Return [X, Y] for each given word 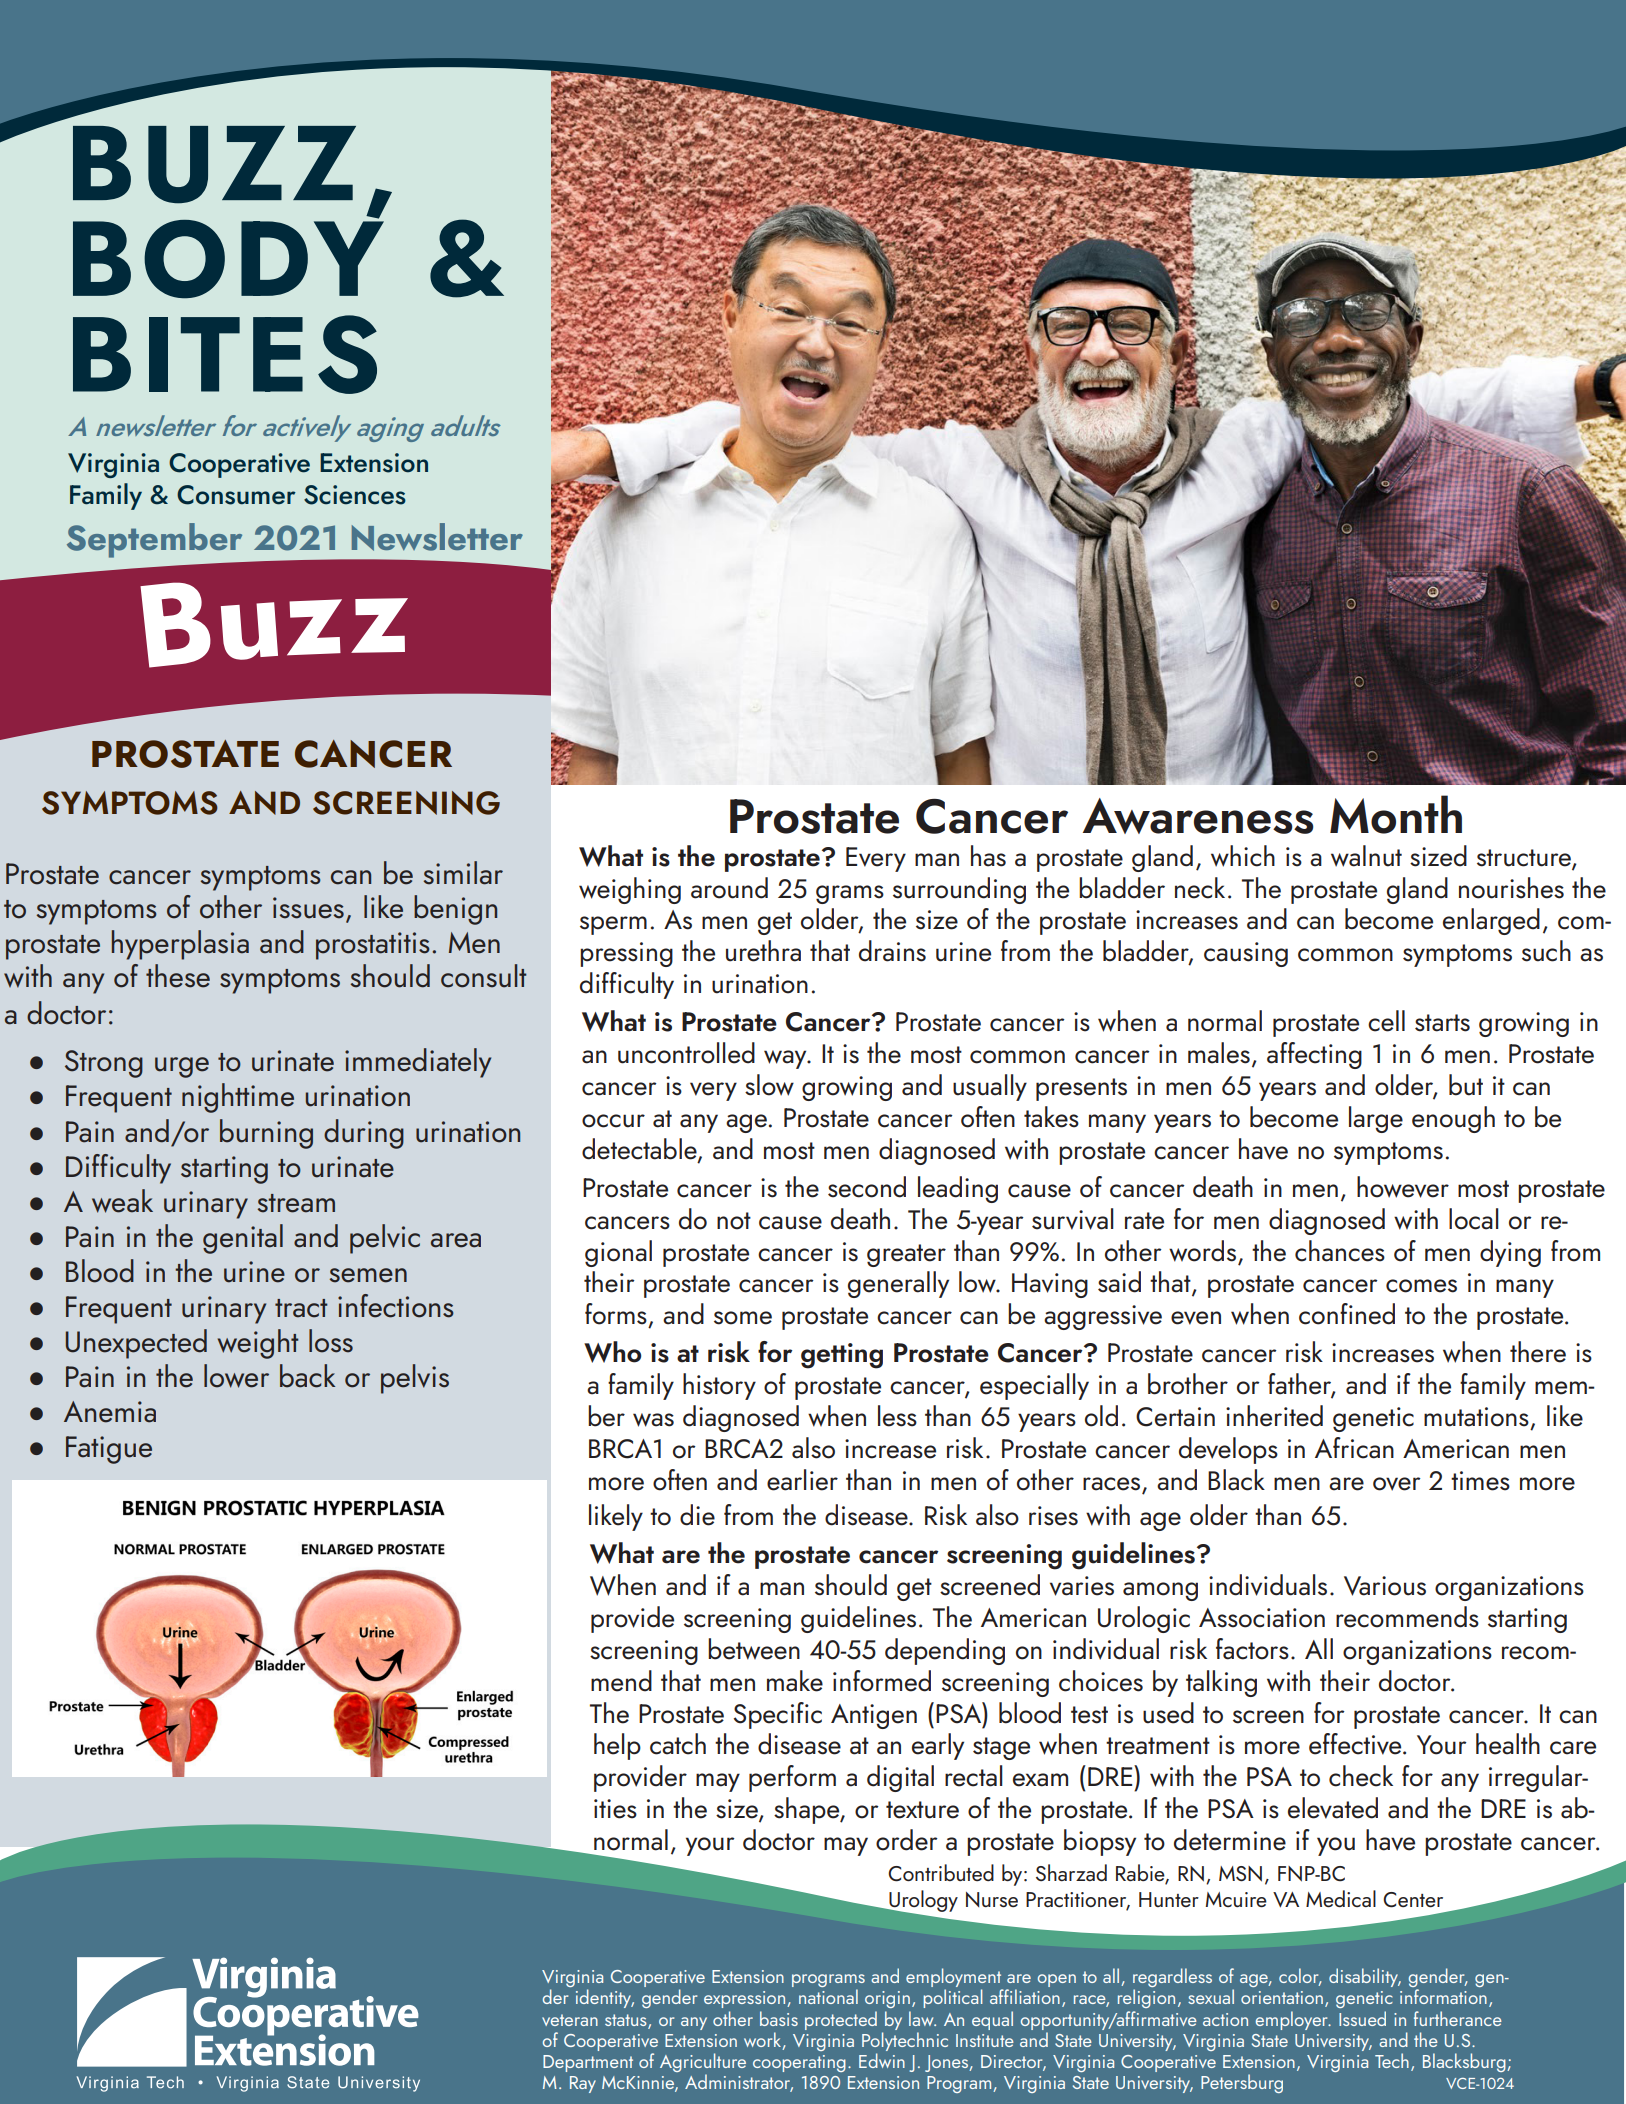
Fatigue [109, 1450]
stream [296, 1203]
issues [308, 908]
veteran [570, 2020]
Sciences [355, 495]
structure [1525, 858]
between [754, 1649]
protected [841, 2020]
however [1403, 1187]
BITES [225, 354]
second [867, 1187]
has [988, 856]
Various [1385, 1586]
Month [1396, 814]
